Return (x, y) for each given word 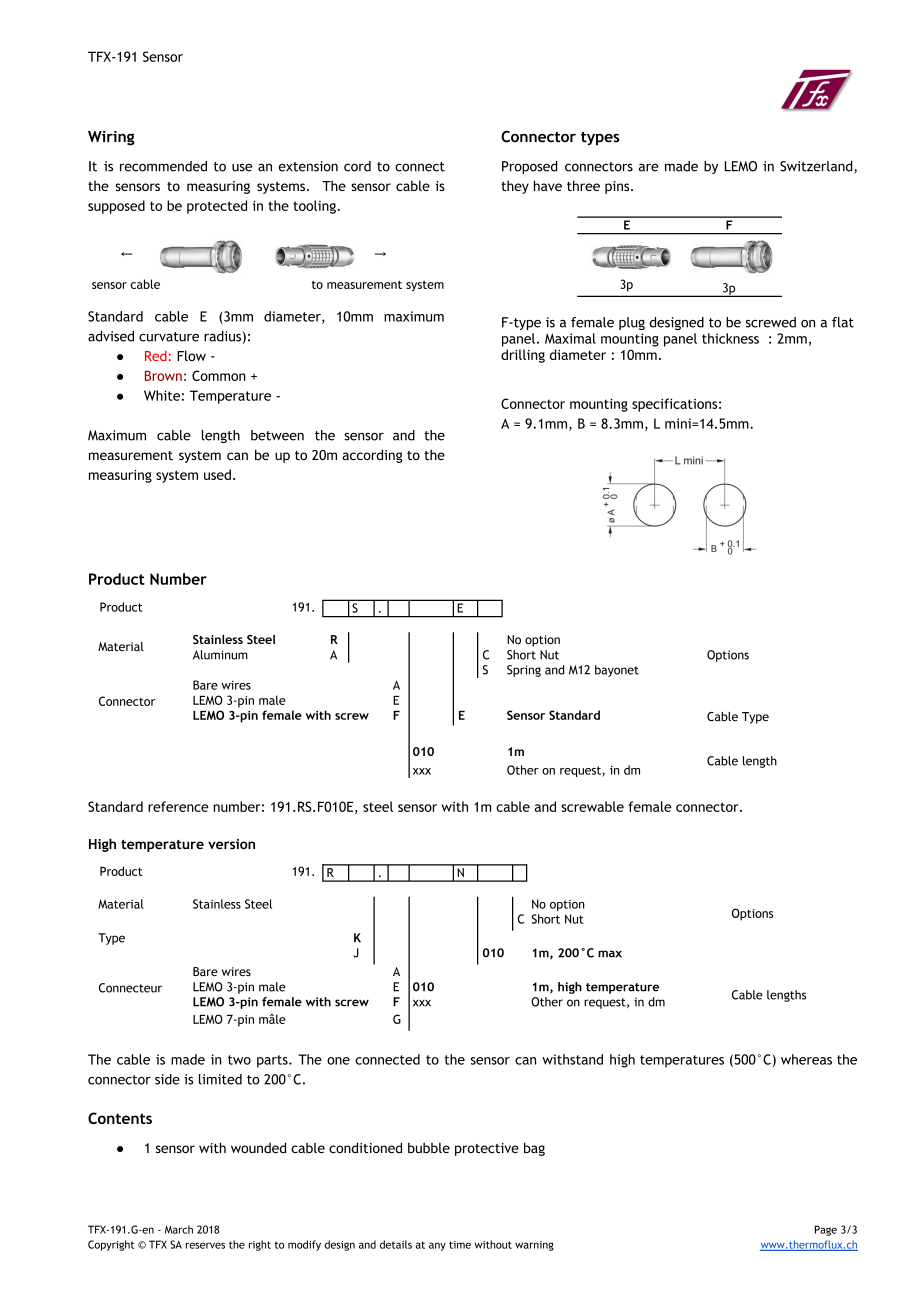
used (217, 474)
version (231, 844)
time (460, 1245)
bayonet (617, 671)
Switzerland (817, 167)
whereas (806, 1059)
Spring (524, 671)
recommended (163, 166)
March (179, 1229)
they (515, 187)
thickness (730, 338)
